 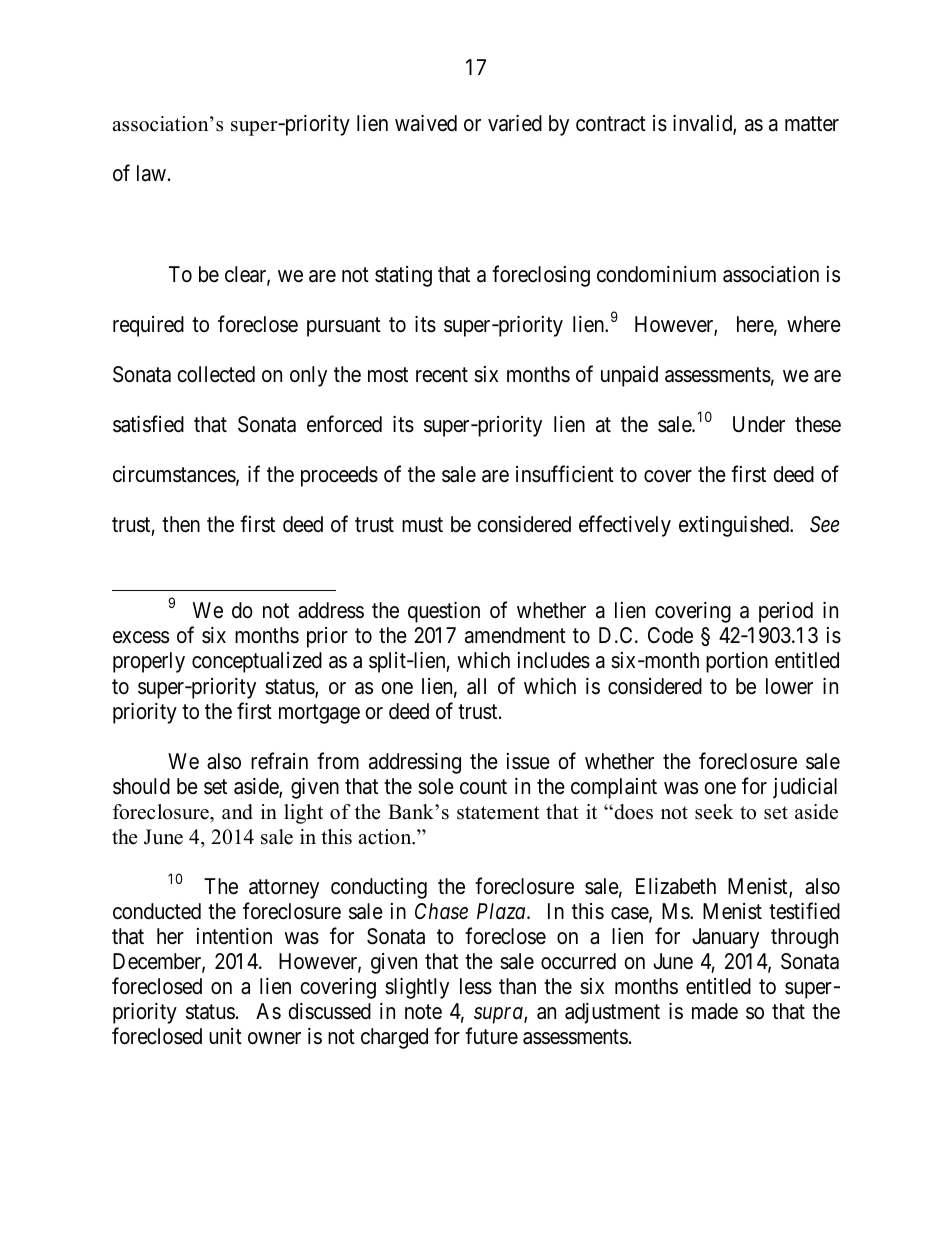 What do you see at coordinates (476, 986) in the screenshot?
I see `less` at bounding box center [476, 986].
